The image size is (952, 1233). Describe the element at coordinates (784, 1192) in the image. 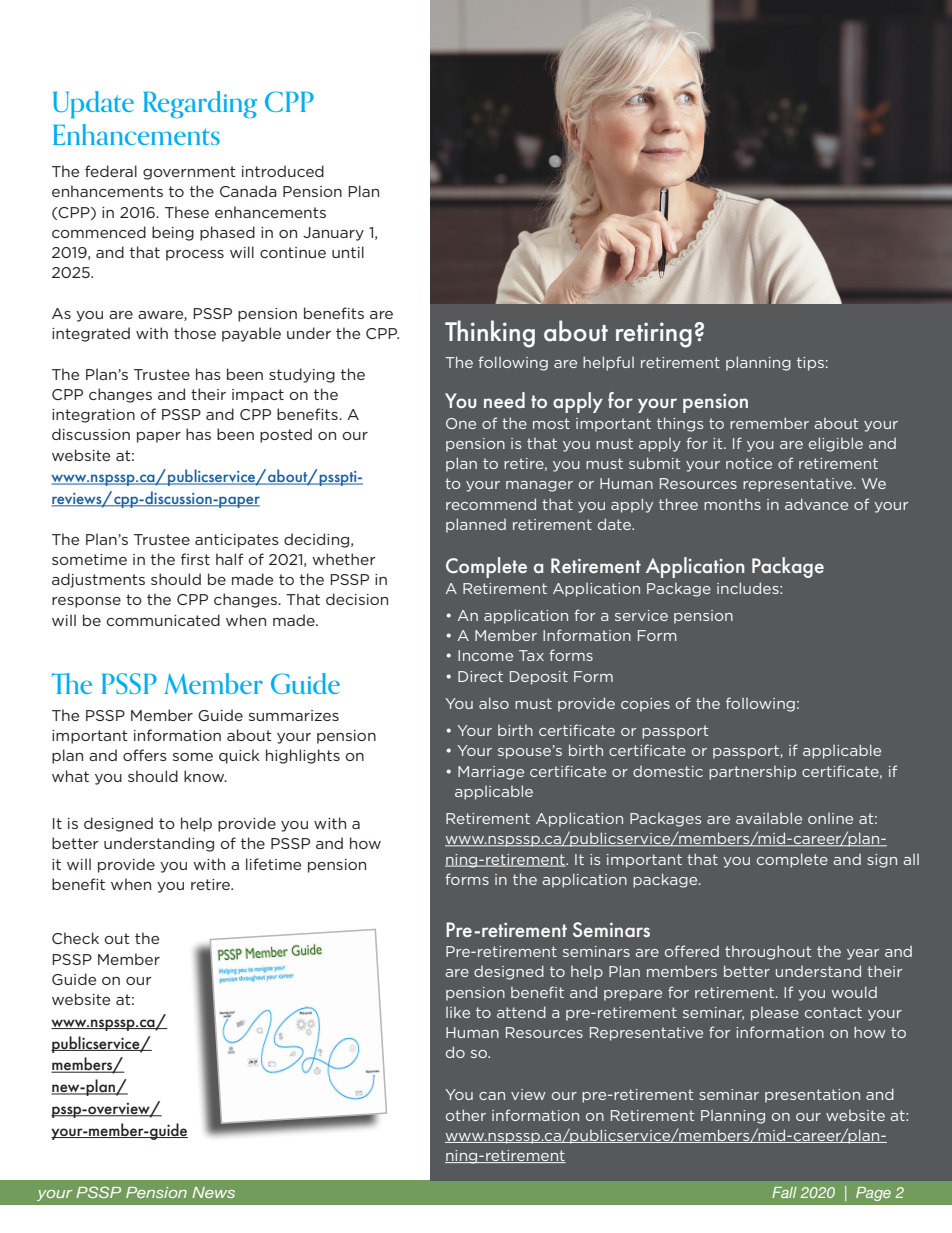

I see `Fall` at that location.
